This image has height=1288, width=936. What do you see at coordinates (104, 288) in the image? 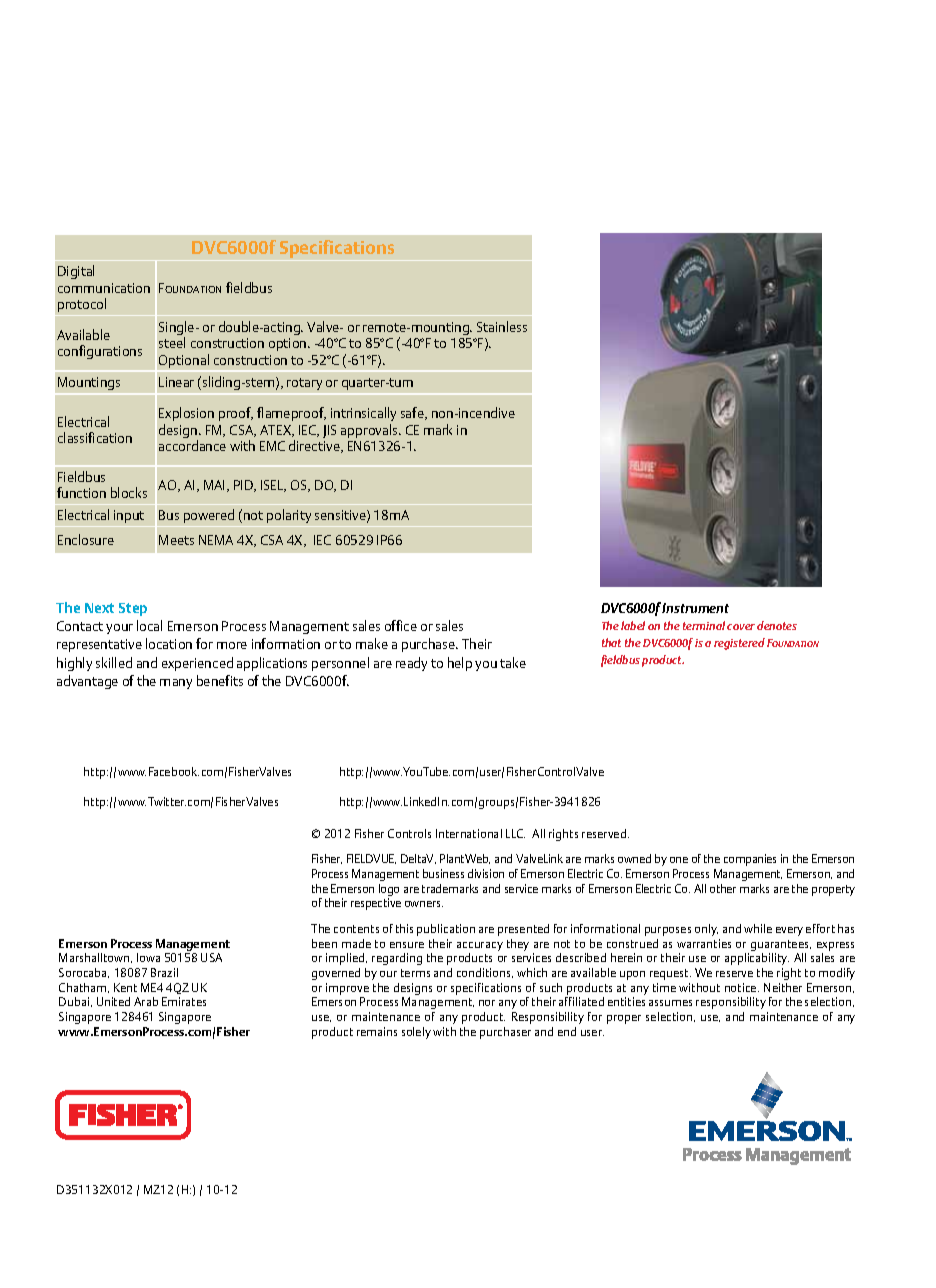
I see `communication` at bounding box center [104, 288].
